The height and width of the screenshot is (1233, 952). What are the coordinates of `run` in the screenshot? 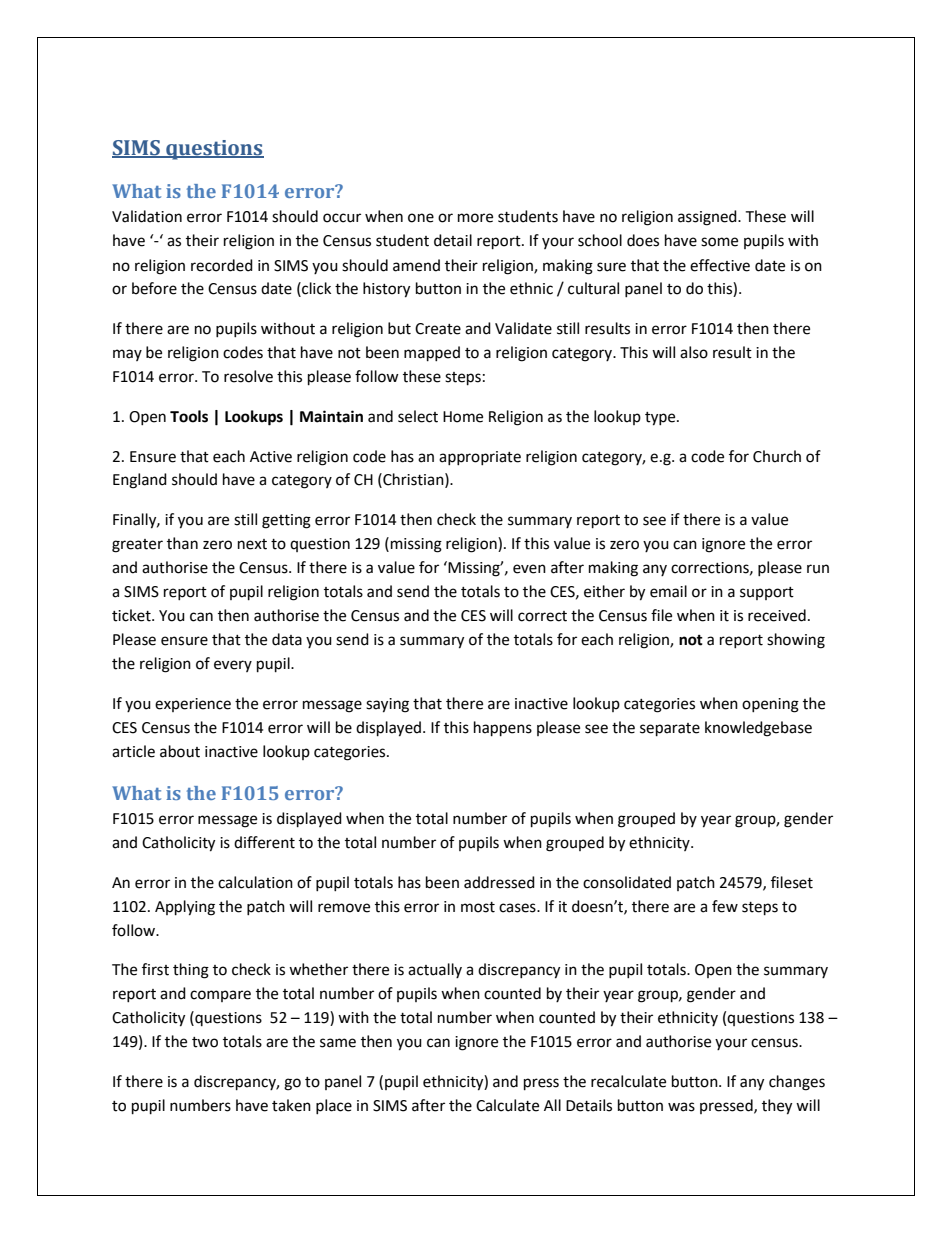 It's located at (818, 569).
